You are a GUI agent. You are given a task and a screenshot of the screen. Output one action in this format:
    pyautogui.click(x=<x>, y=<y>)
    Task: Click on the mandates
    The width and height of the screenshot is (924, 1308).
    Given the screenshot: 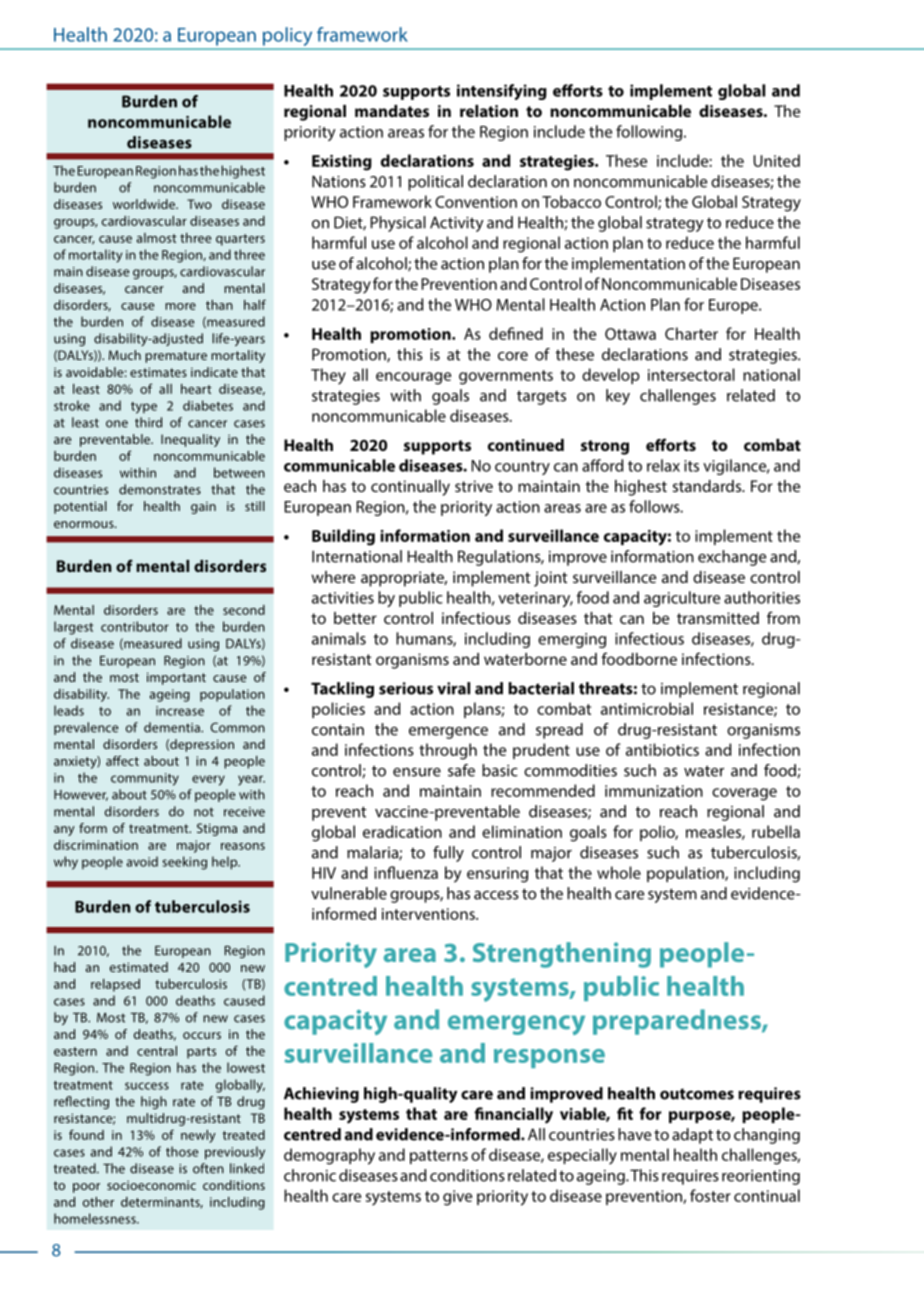 What is the action you would take?
    pyautogui.click(x=392, y=111)
